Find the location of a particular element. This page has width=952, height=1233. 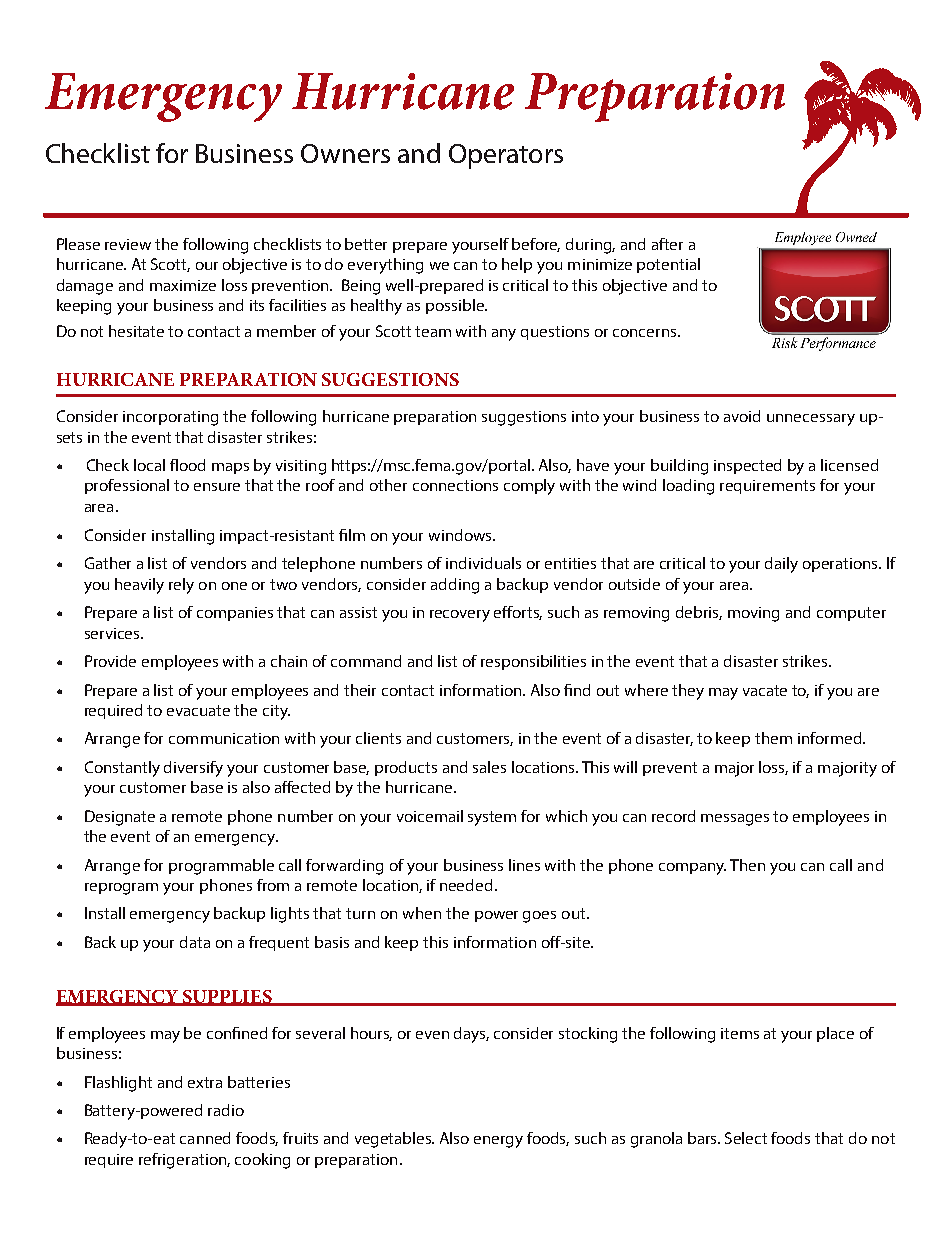

after is located at coordinates (667, 244).
